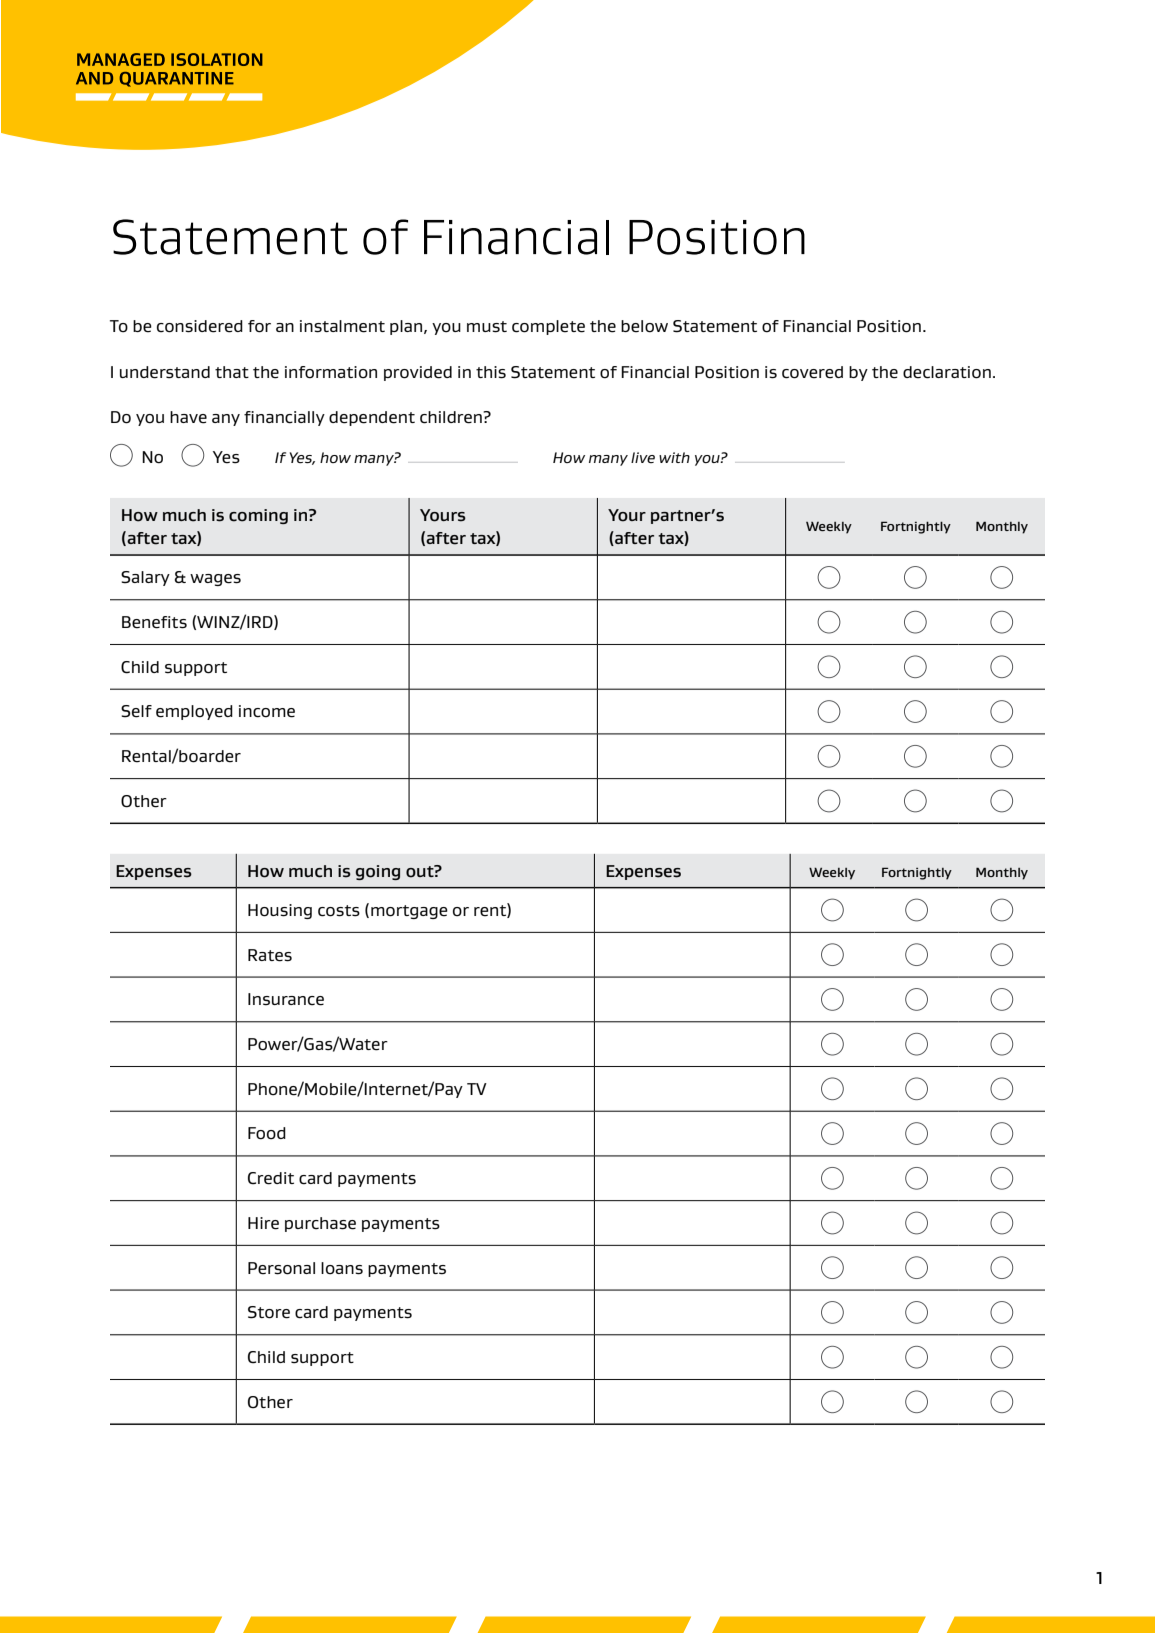 This image has height=1633, width=1155. What do you see at coordinates (258, 516) in the image?
I see `coming` at bounding box center [258, 516].
